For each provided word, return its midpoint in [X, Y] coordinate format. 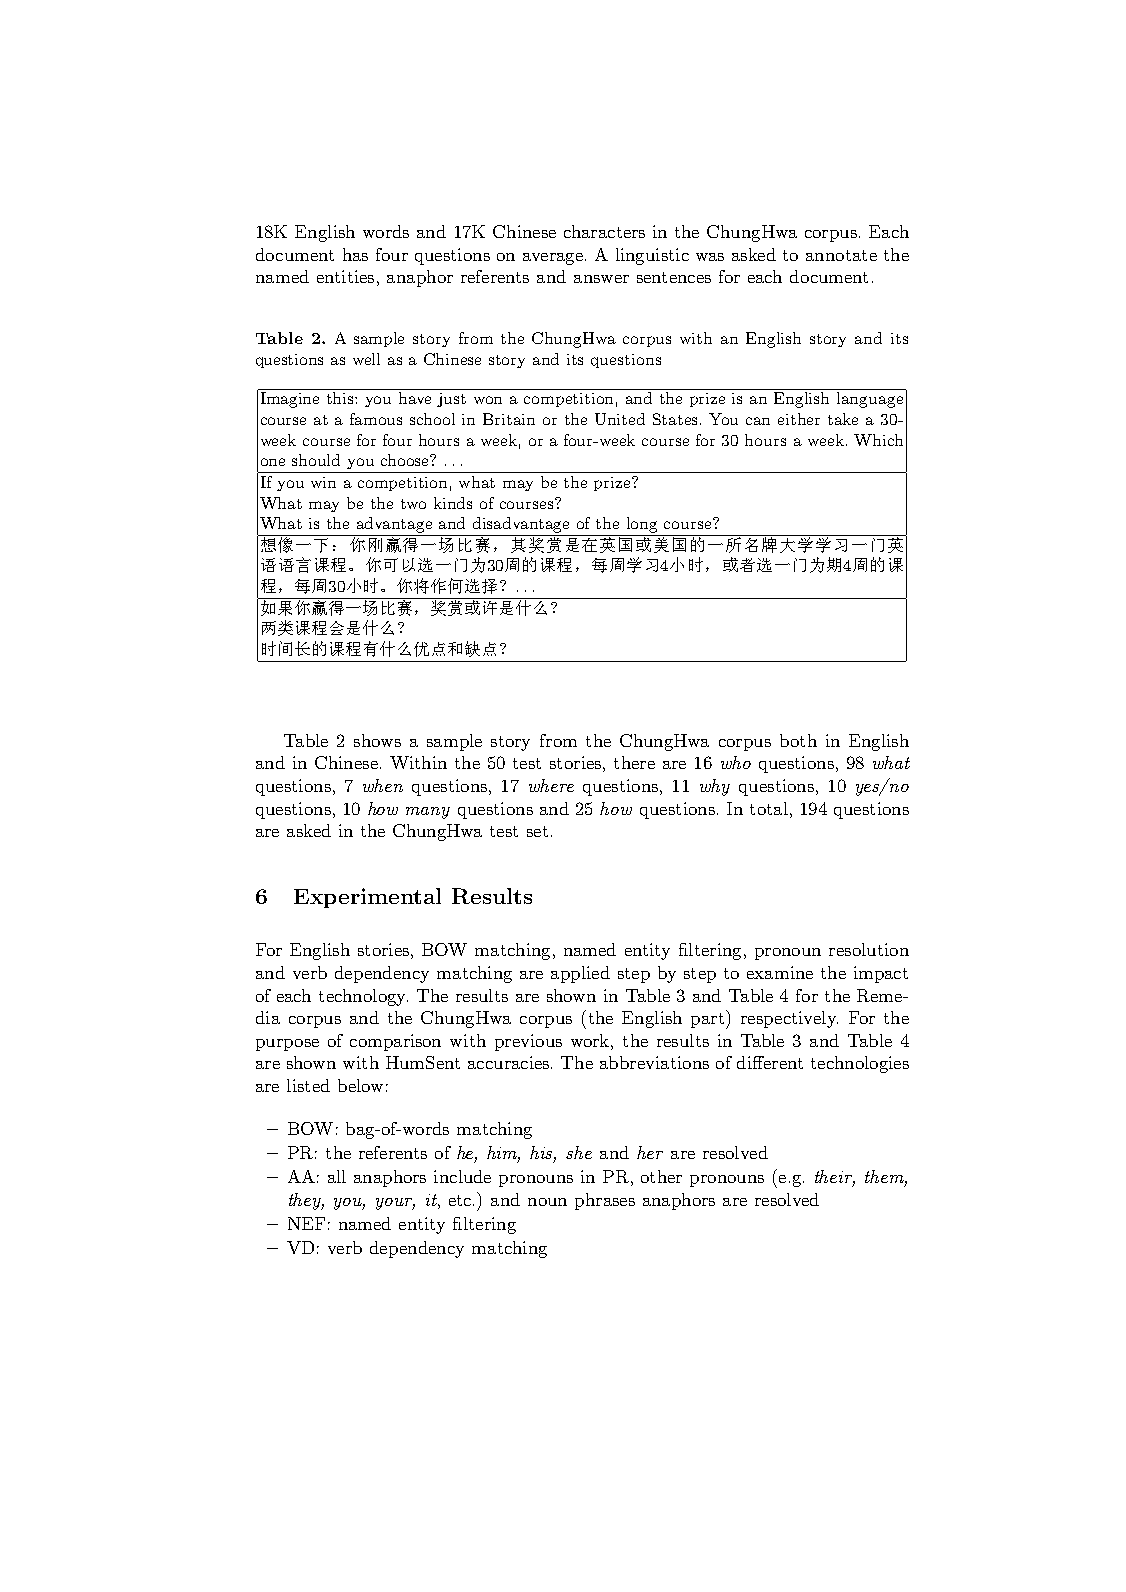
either [799, 419]
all [337, 1176]
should [316, 460]
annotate [841, 255]
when [383, 785]
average [553, 259]
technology [363, 997]
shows [377, 740]
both [798, 740]
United [620, 419]
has [355, 254]
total [769, 808]
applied [580, 974]
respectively [789, 1019]
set [537, 831]
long [642, 525]
